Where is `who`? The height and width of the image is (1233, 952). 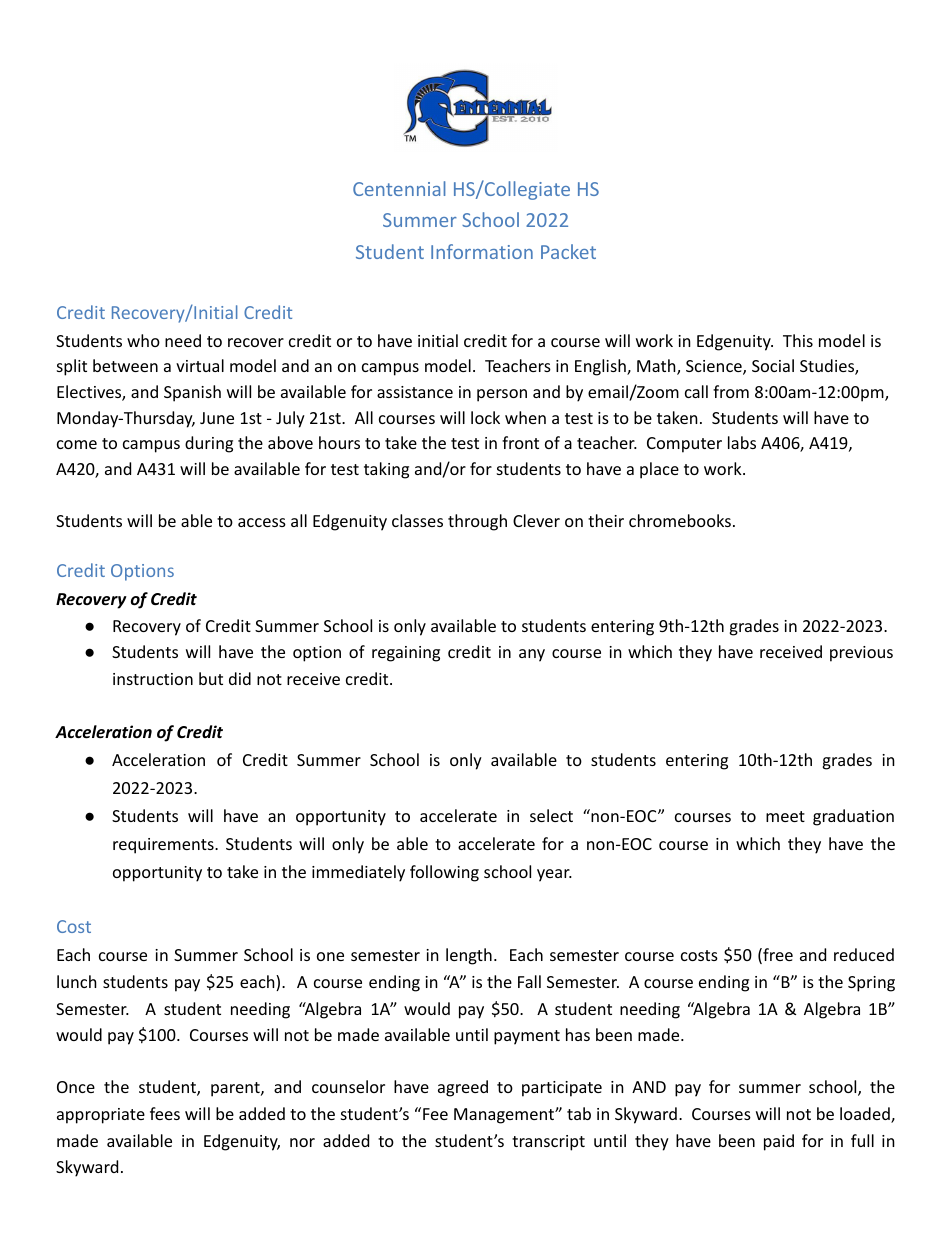
who is located at coordinates (143, 340).
